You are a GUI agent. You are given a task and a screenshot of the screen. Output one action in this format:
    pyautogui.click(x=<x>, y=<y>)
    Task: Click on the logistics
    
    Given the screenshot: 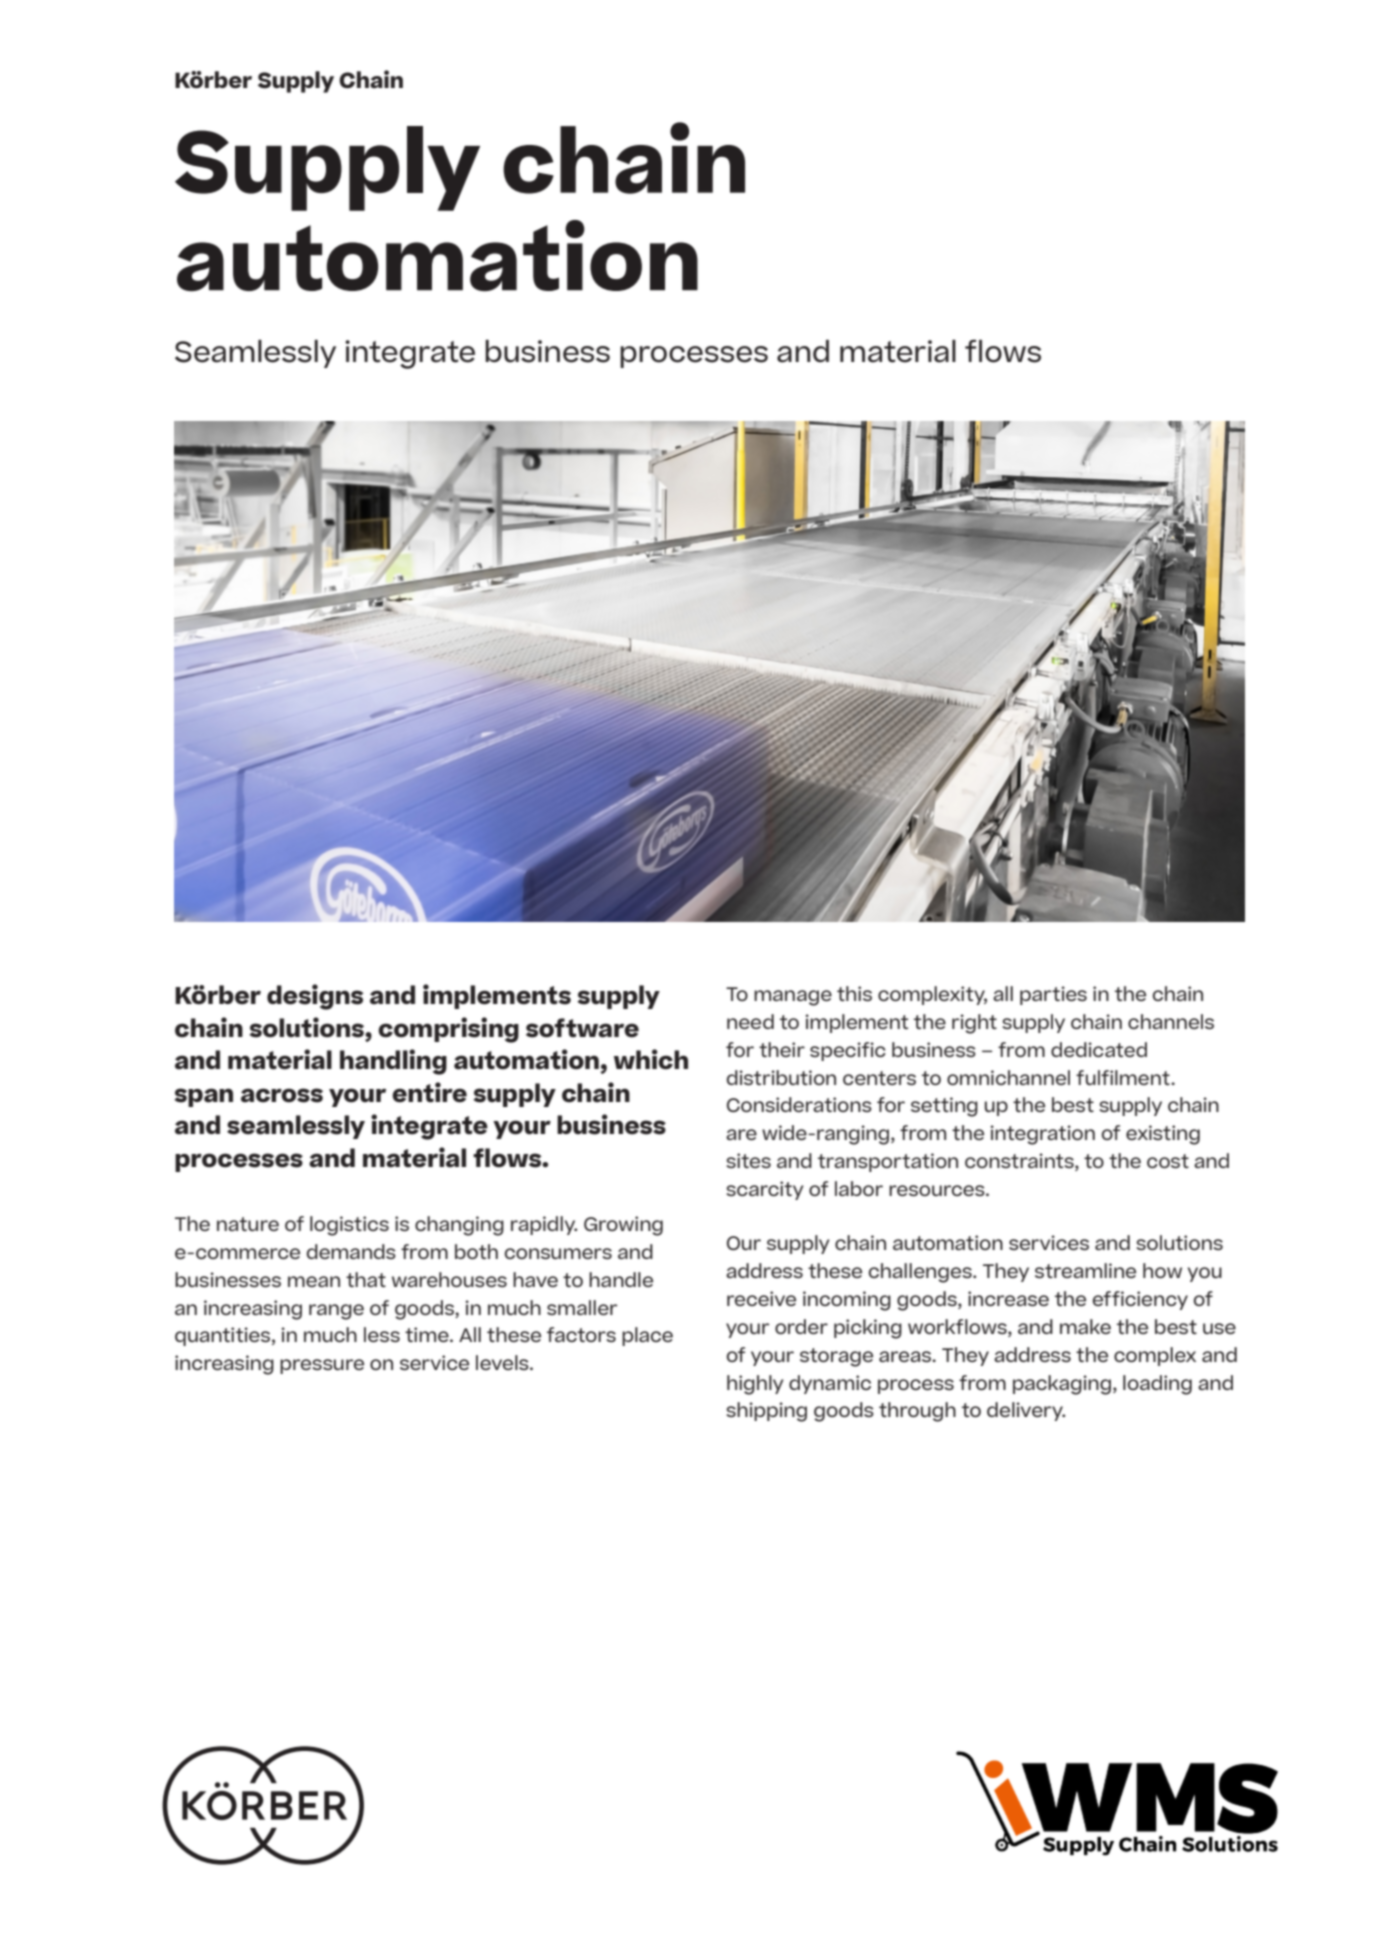 What is the action you would take?
    pyautogui.click(x=349, y=1226)
